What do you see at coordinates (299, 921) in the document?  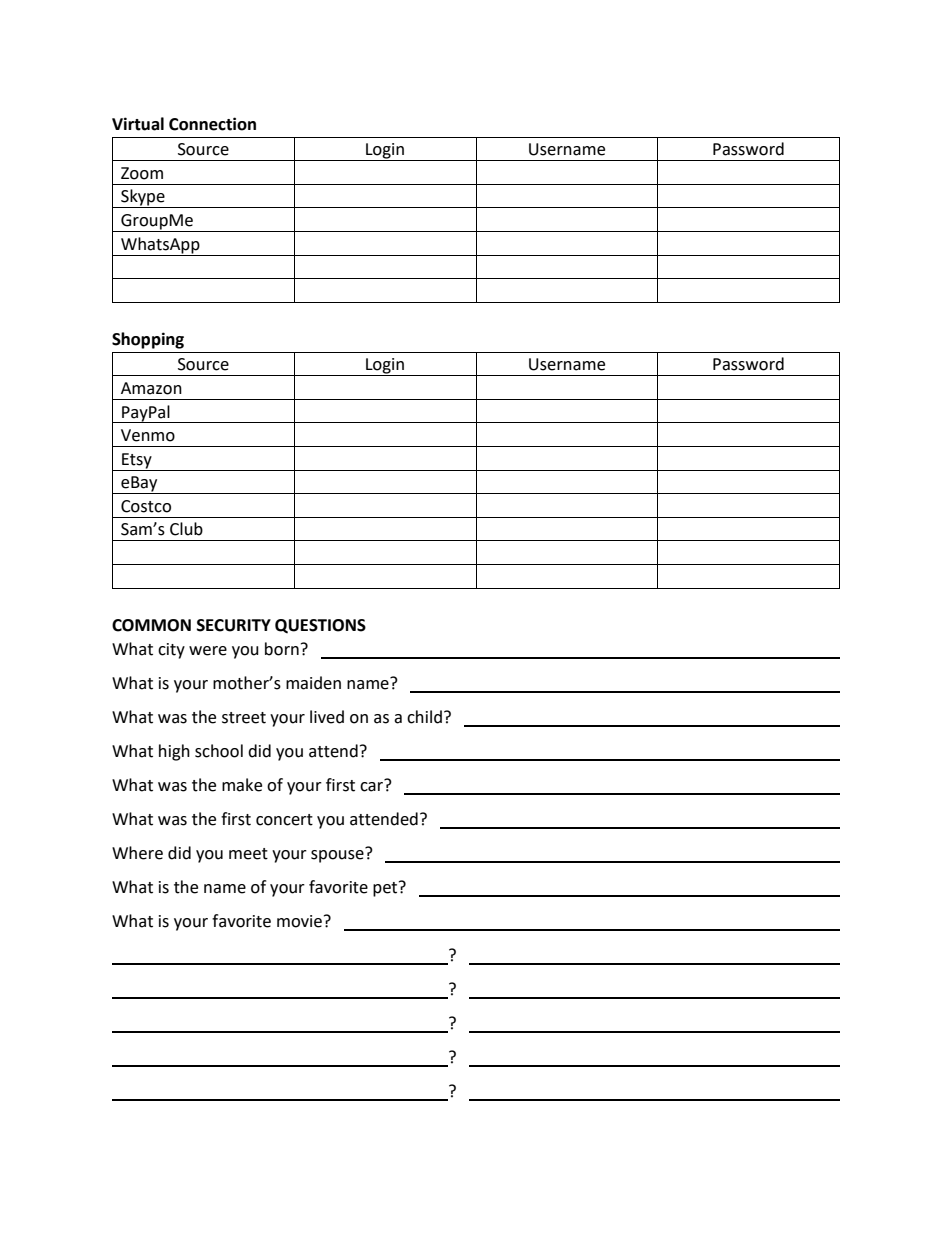 I see `movie` at bounding box center [299, 921].
